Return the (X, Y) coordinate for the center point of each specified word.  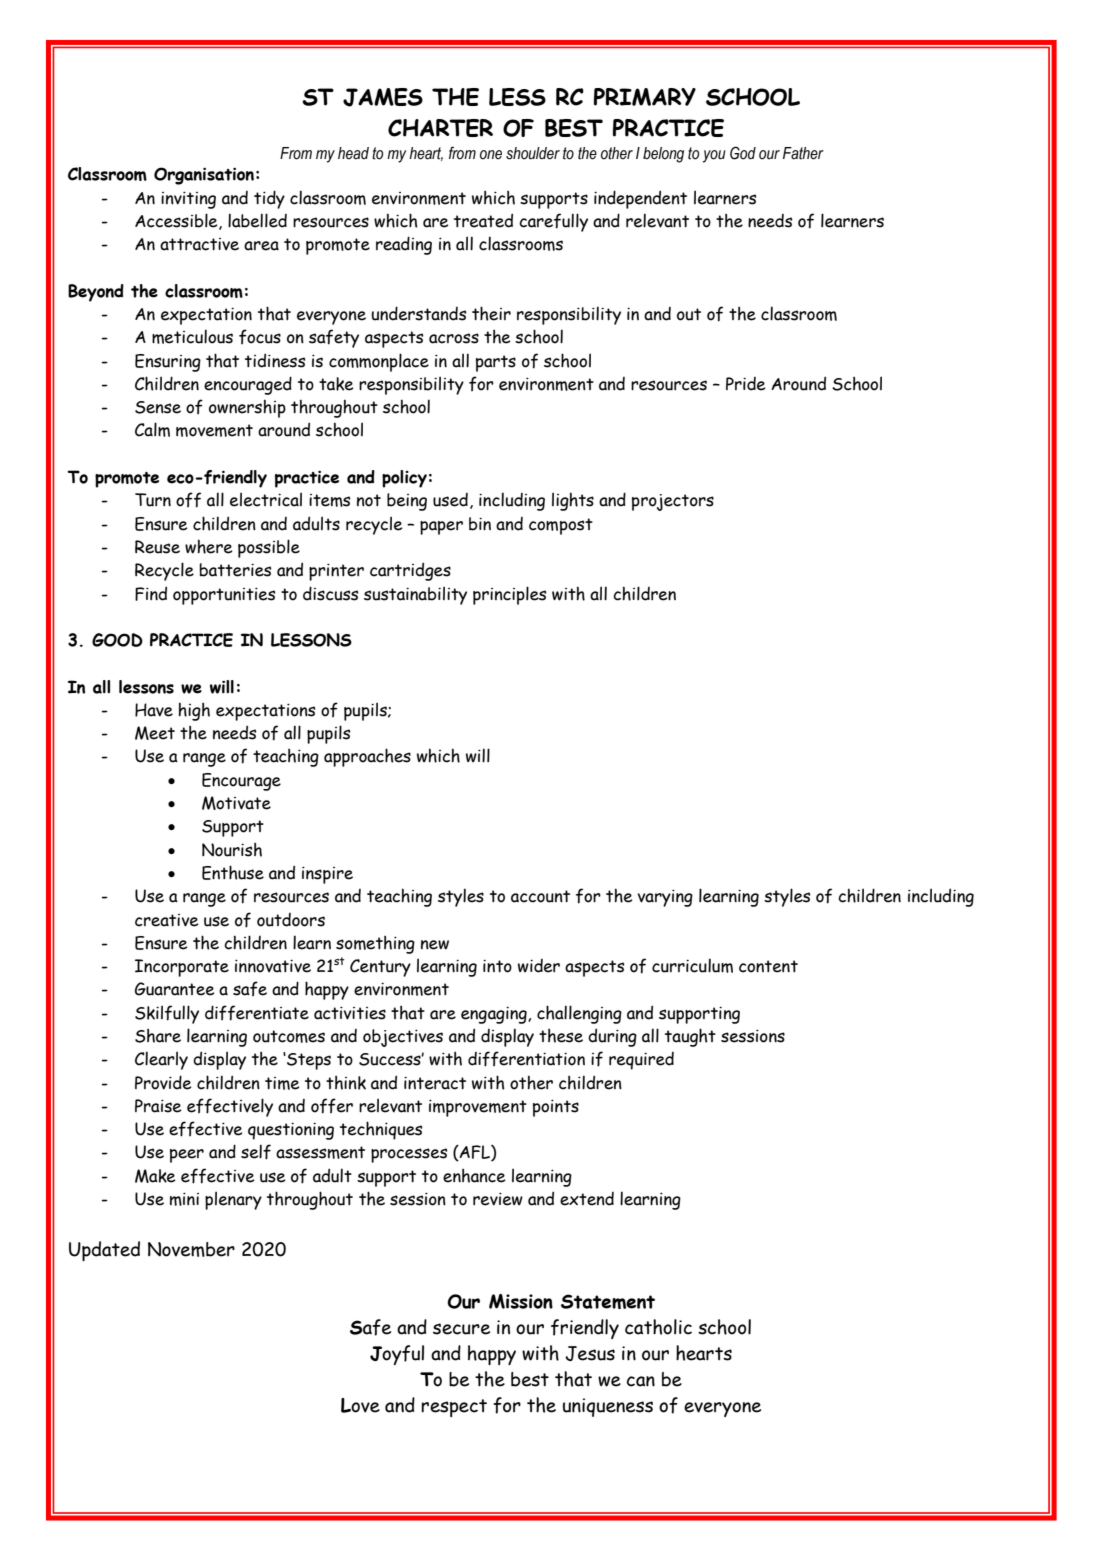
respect (454, 1408)
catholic (658, 1327)
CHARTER (440, 128)
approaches (367, 757)
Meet (155, 733)
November (191, 1249)
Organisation (204, 176)
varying (665, 898)
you (714, 156)
